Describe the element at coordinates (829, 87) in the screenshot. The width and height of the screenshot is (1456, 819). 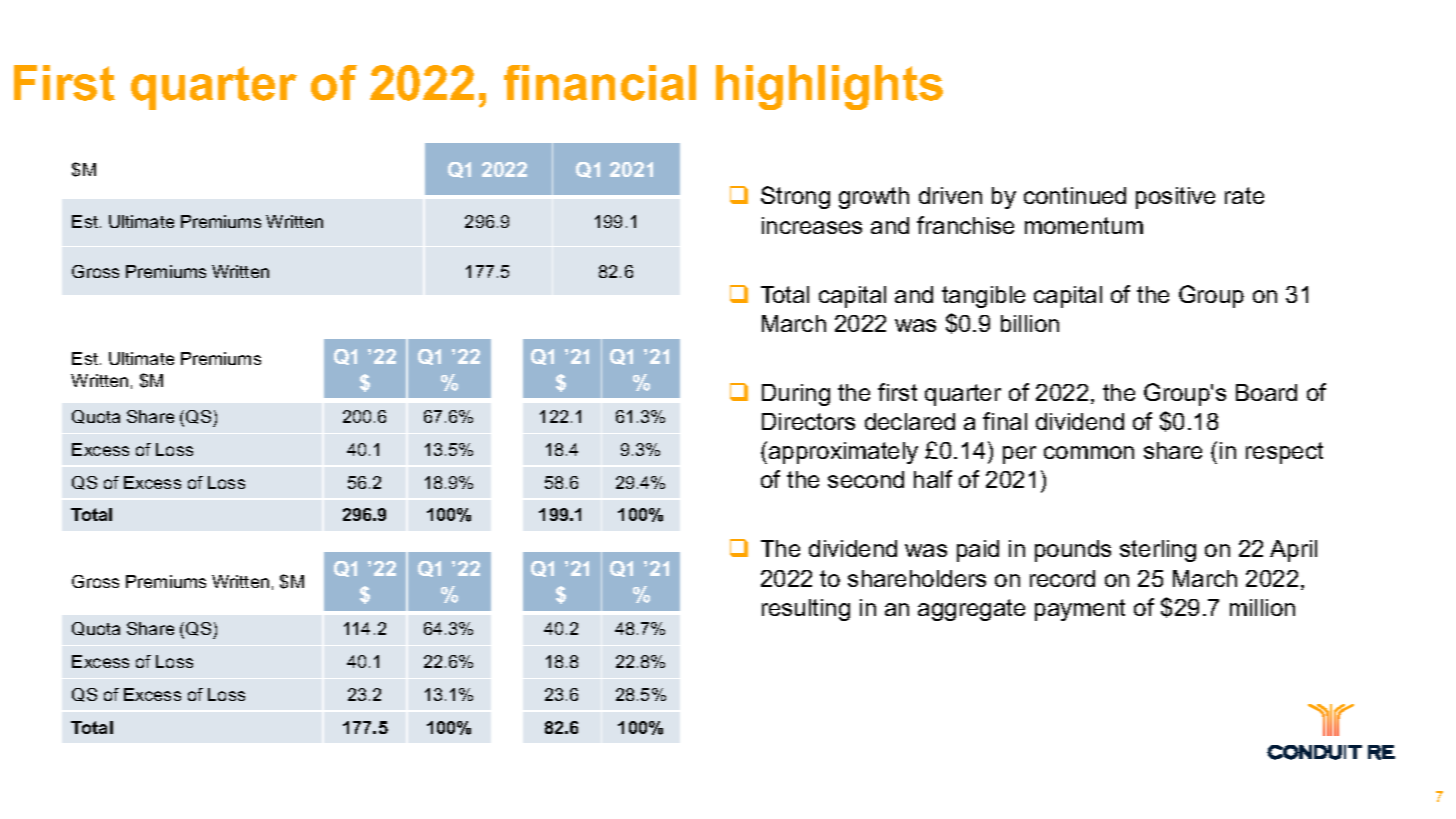
I see `highlights` at that location.
